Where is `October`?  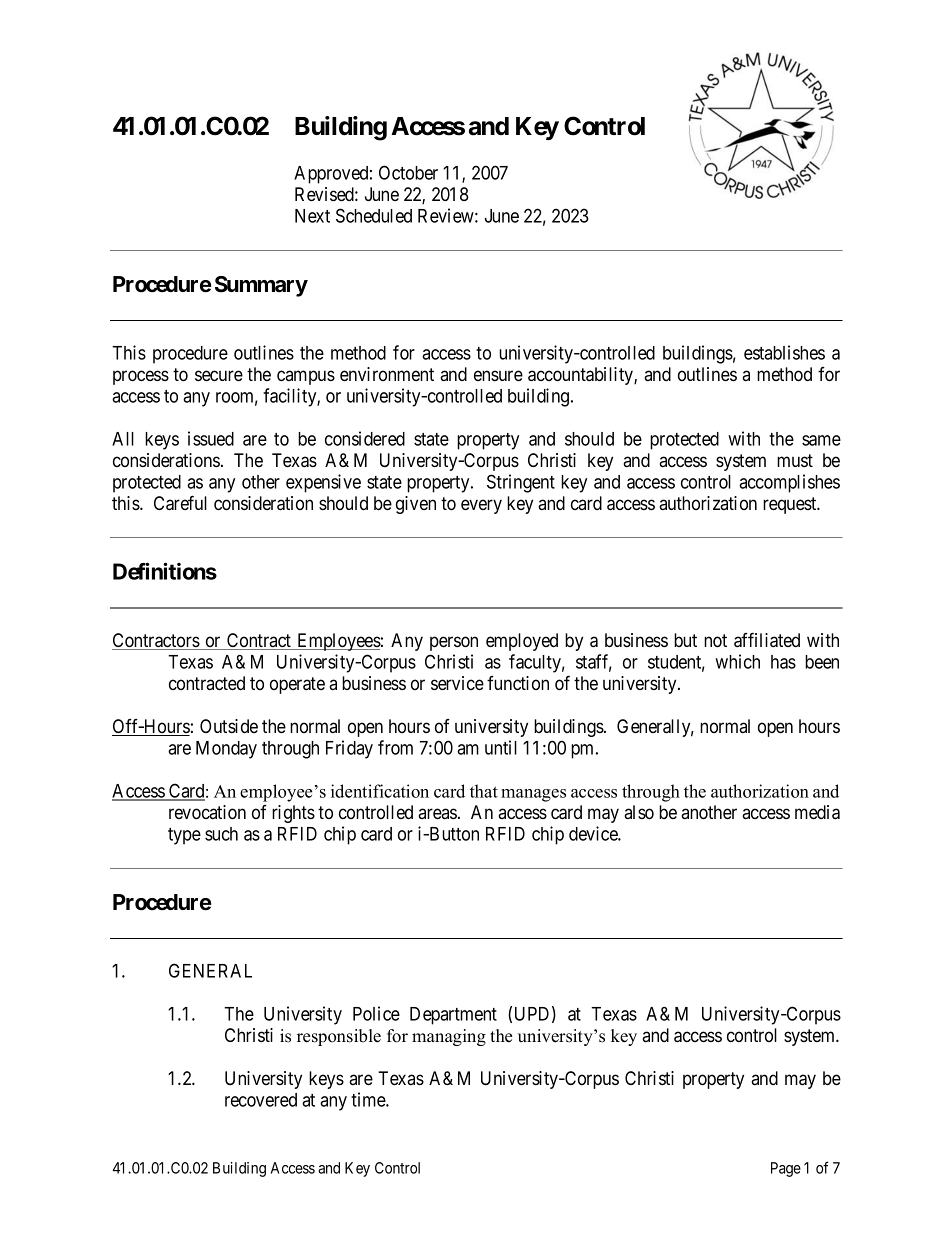 October is located at coordinates (408, 172).
